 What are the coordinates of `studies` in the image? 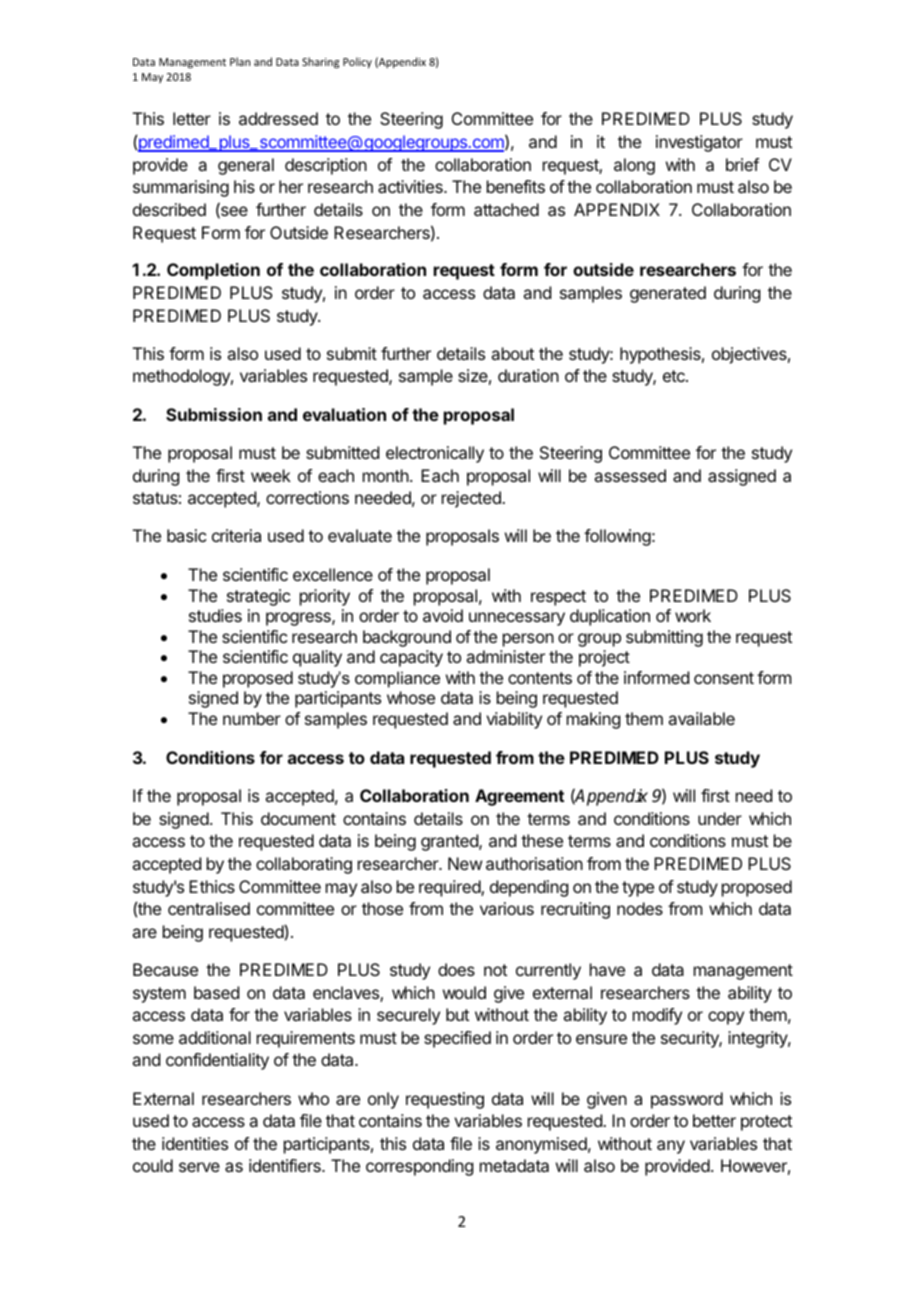 It's located at (215, 615).
